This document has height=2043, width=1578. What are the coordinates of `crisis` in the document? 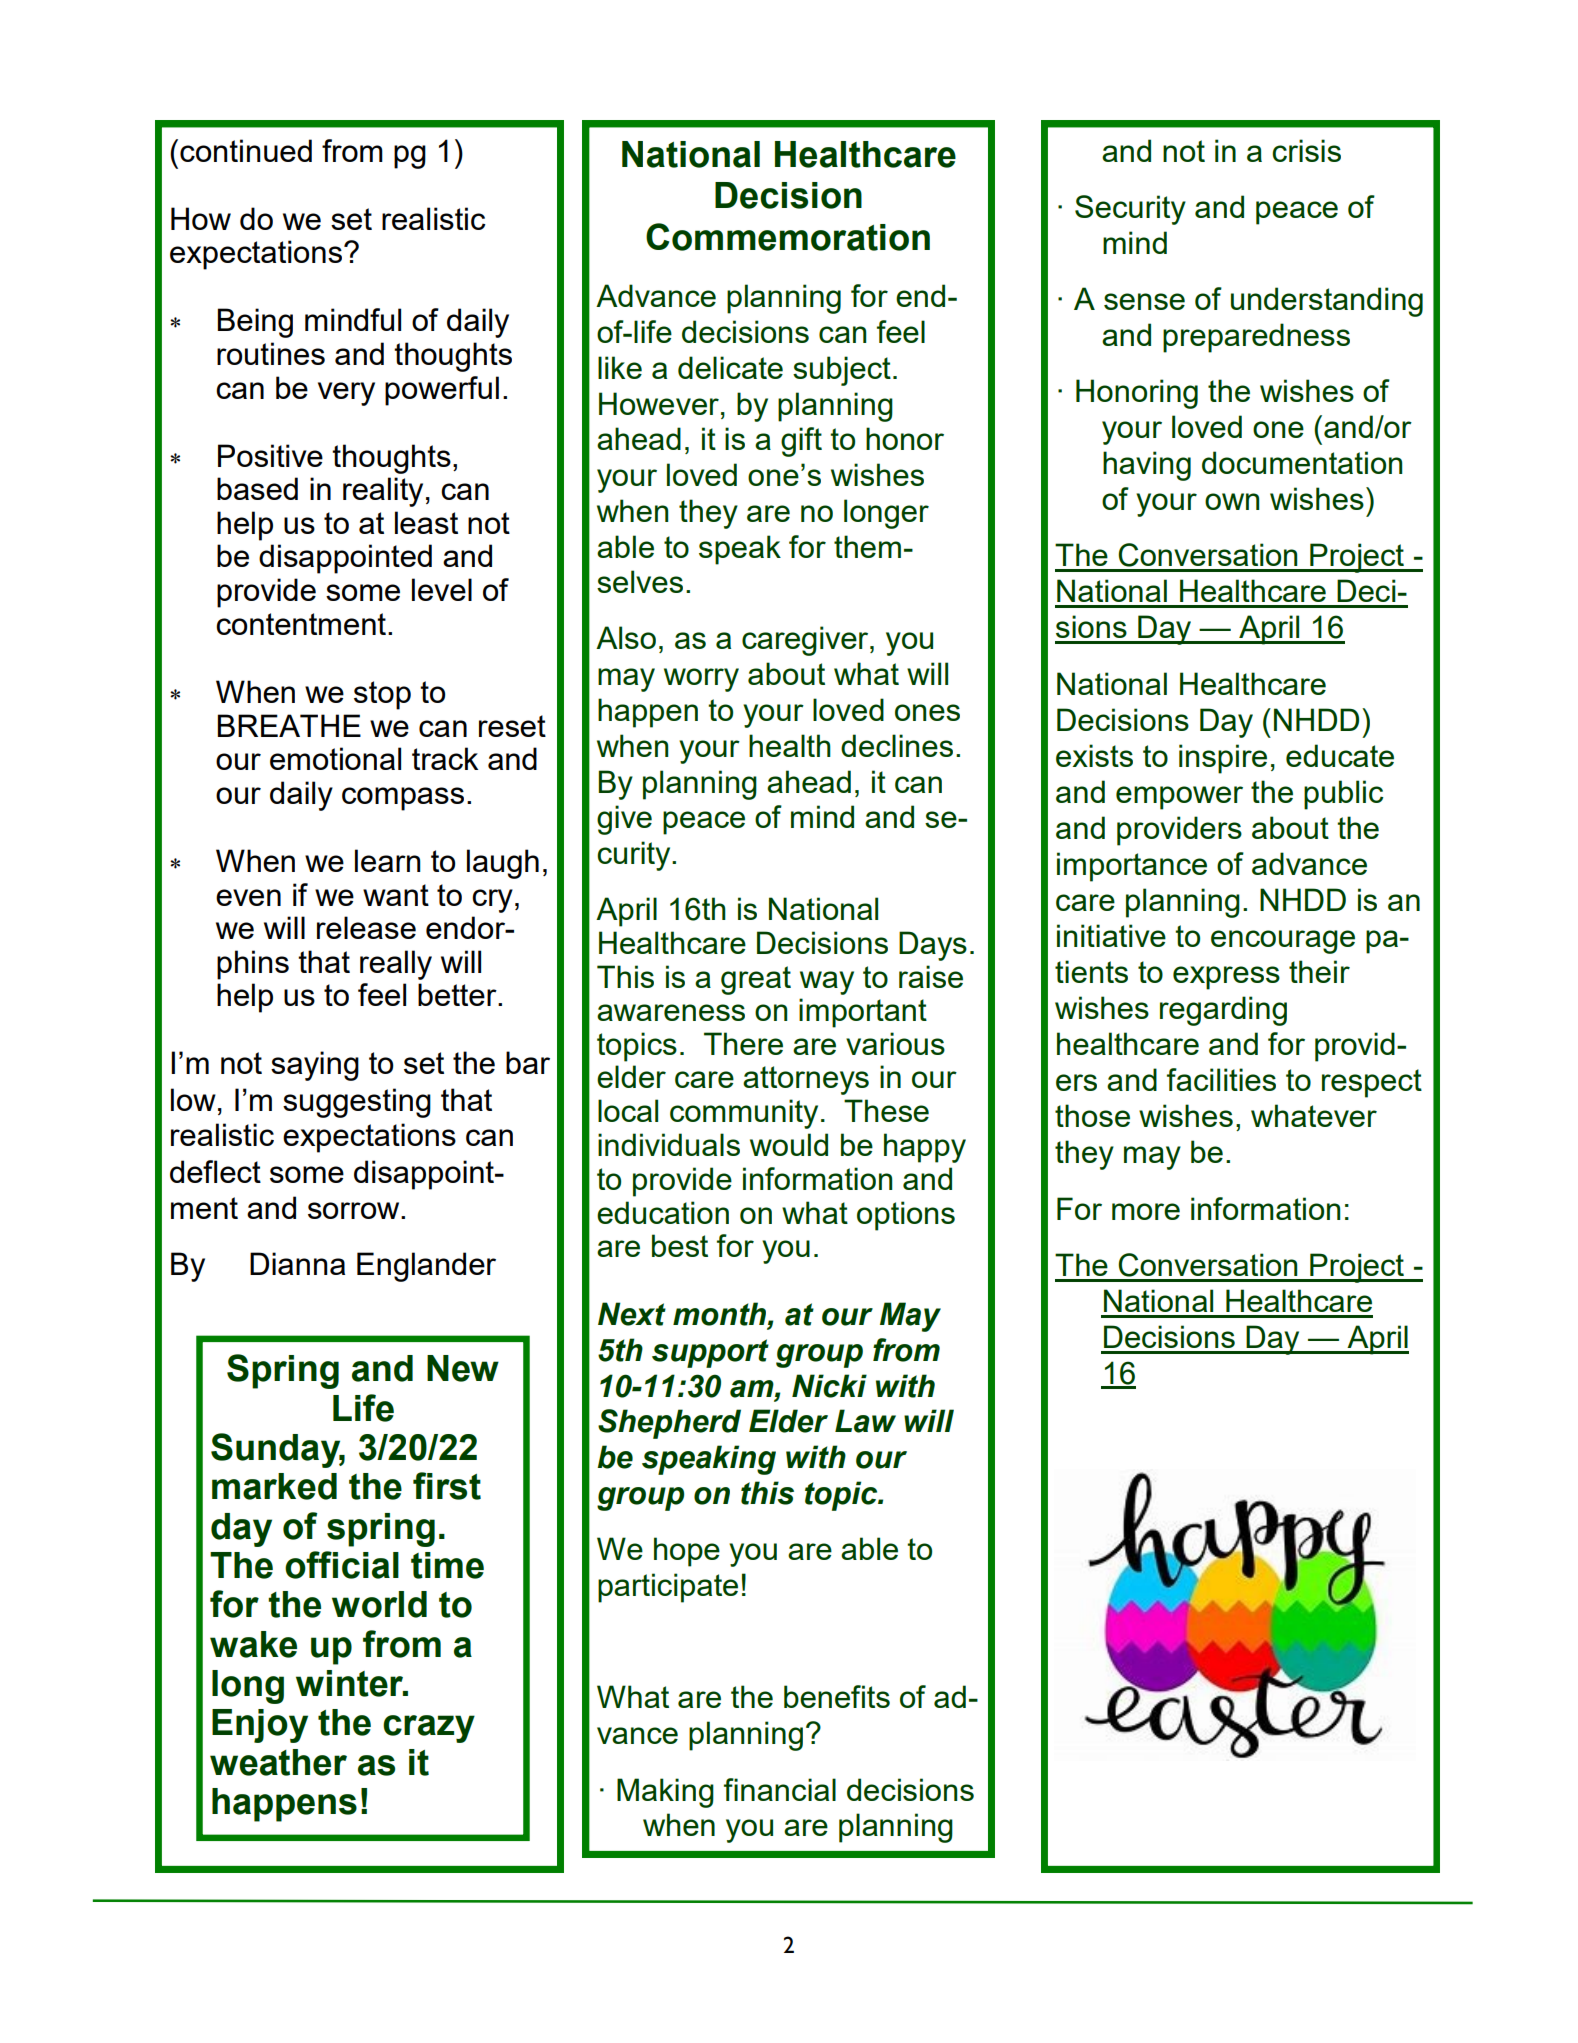 It's located at (1306, 150).
